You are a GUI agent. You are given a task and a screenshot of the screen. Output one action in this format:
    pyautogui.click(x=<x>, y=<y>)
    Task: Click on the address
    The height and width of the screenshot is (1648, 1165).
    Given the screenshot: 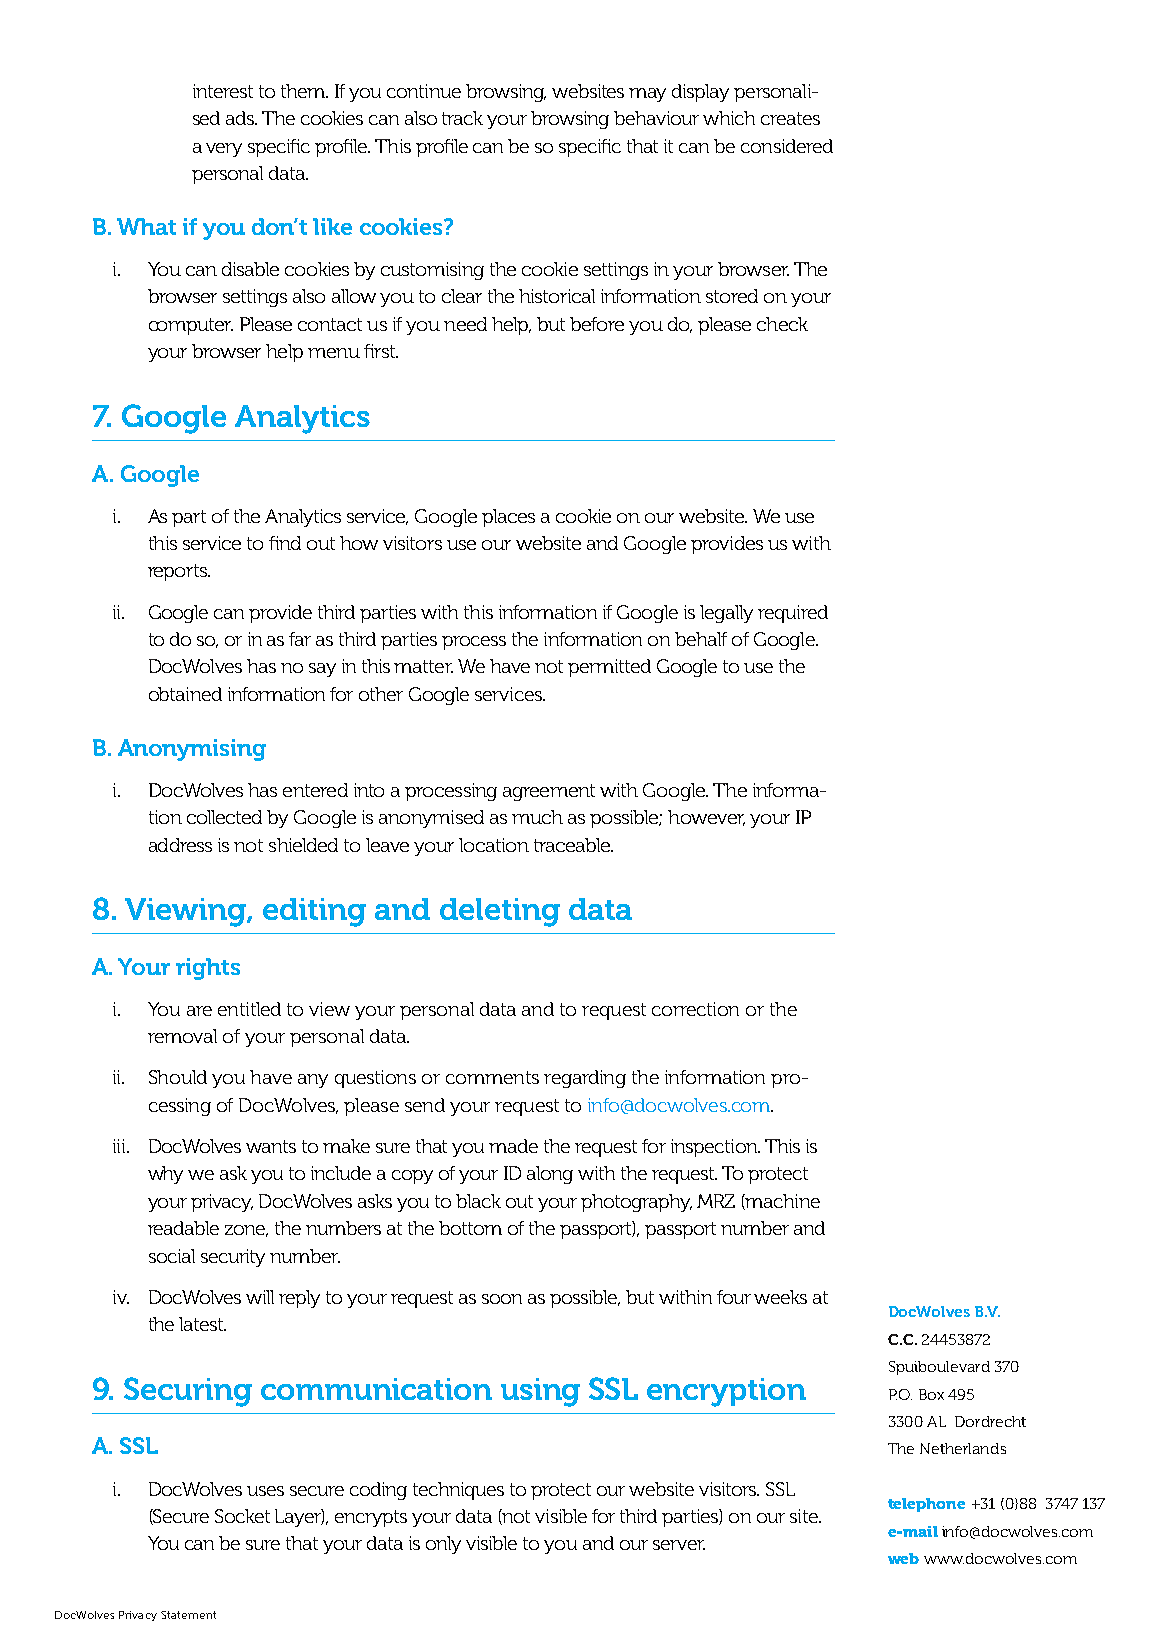 What is the action you would take?
    pyautogui.click(x=180, y=845)
